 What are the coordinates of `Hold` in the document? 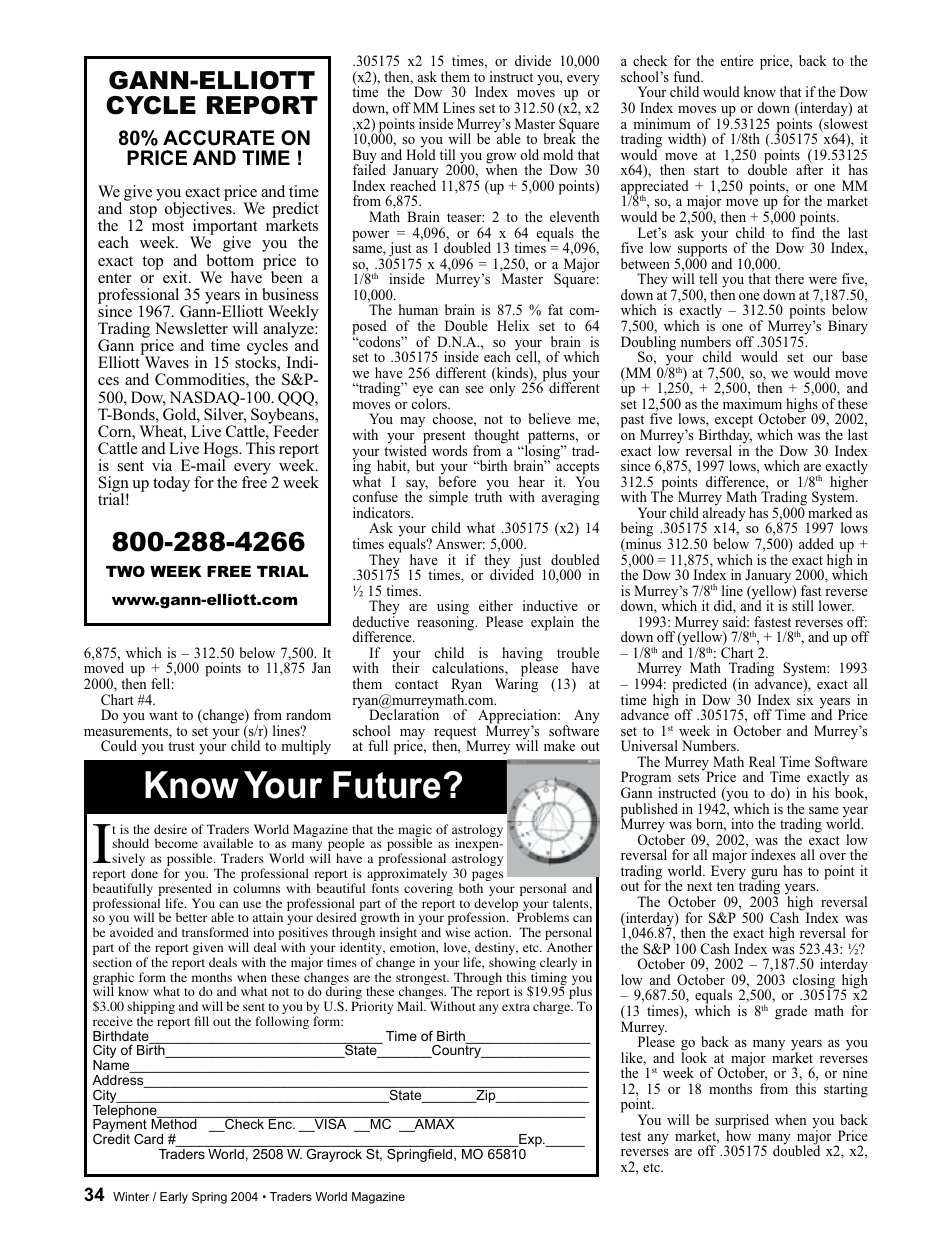 It's located at (421, 153).
